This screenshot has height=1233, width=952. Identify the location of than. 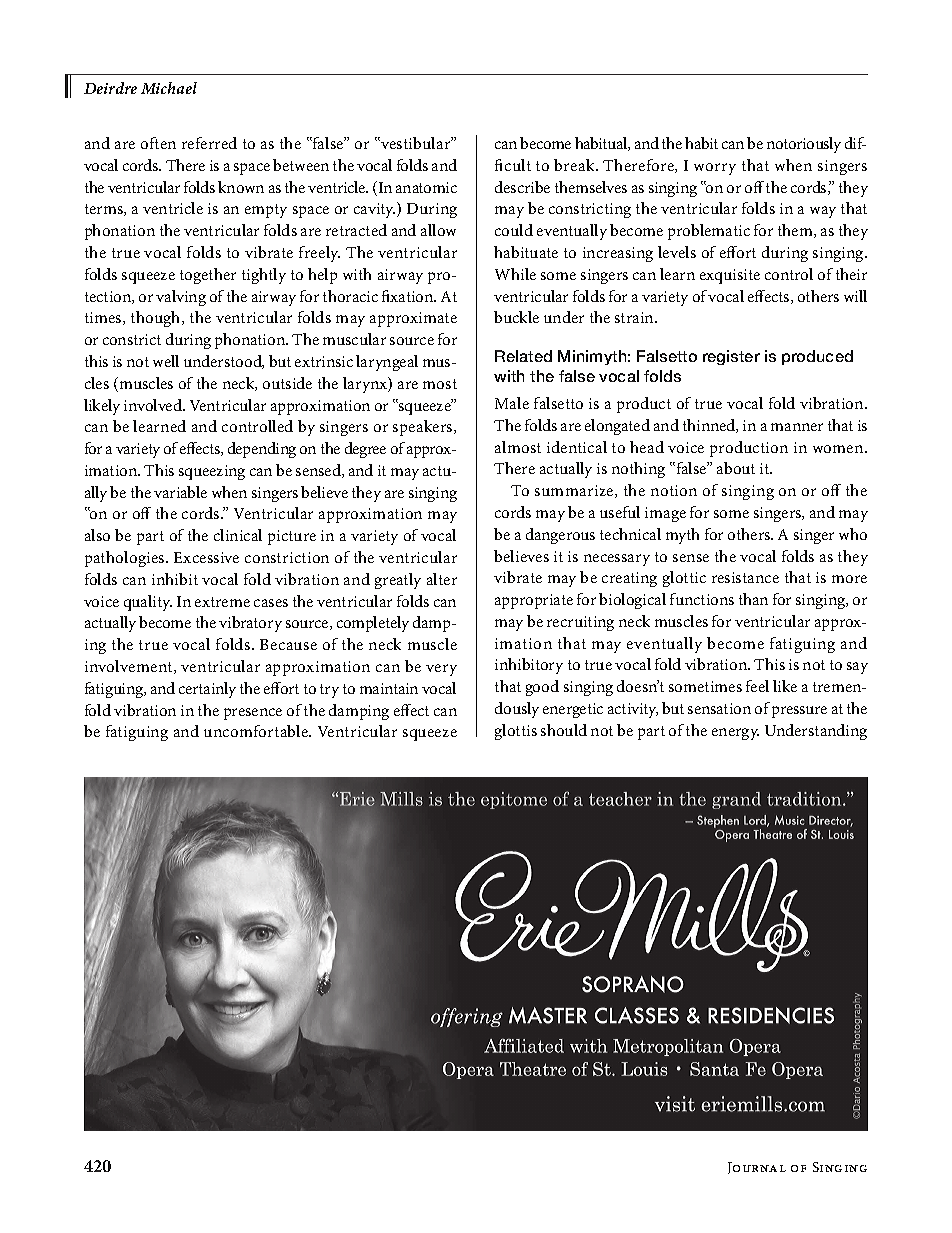
(753, 599).
